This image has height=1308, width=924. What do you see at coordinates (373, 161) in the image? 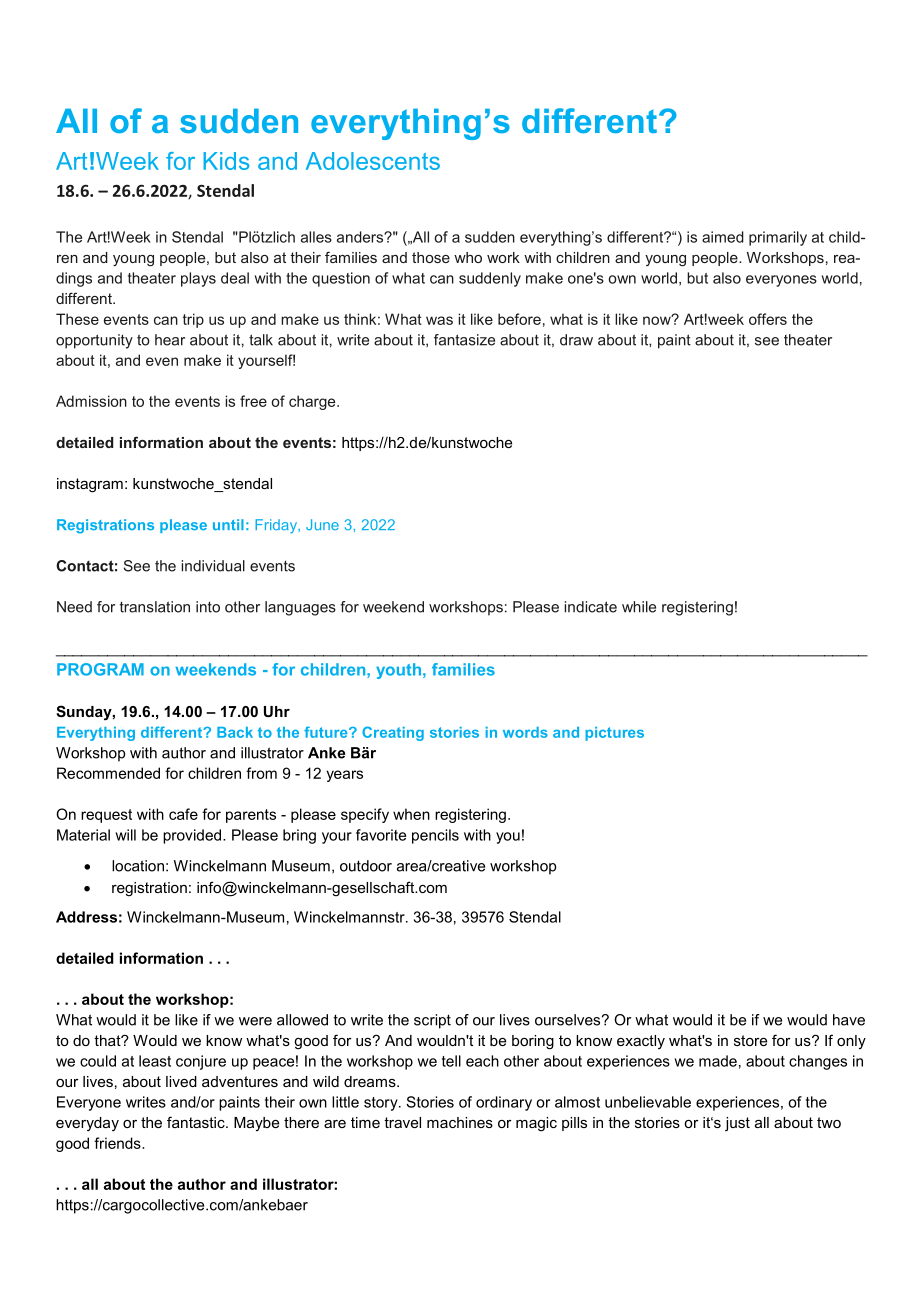
I see `Adolescents` at bounding box center [373, 161].
